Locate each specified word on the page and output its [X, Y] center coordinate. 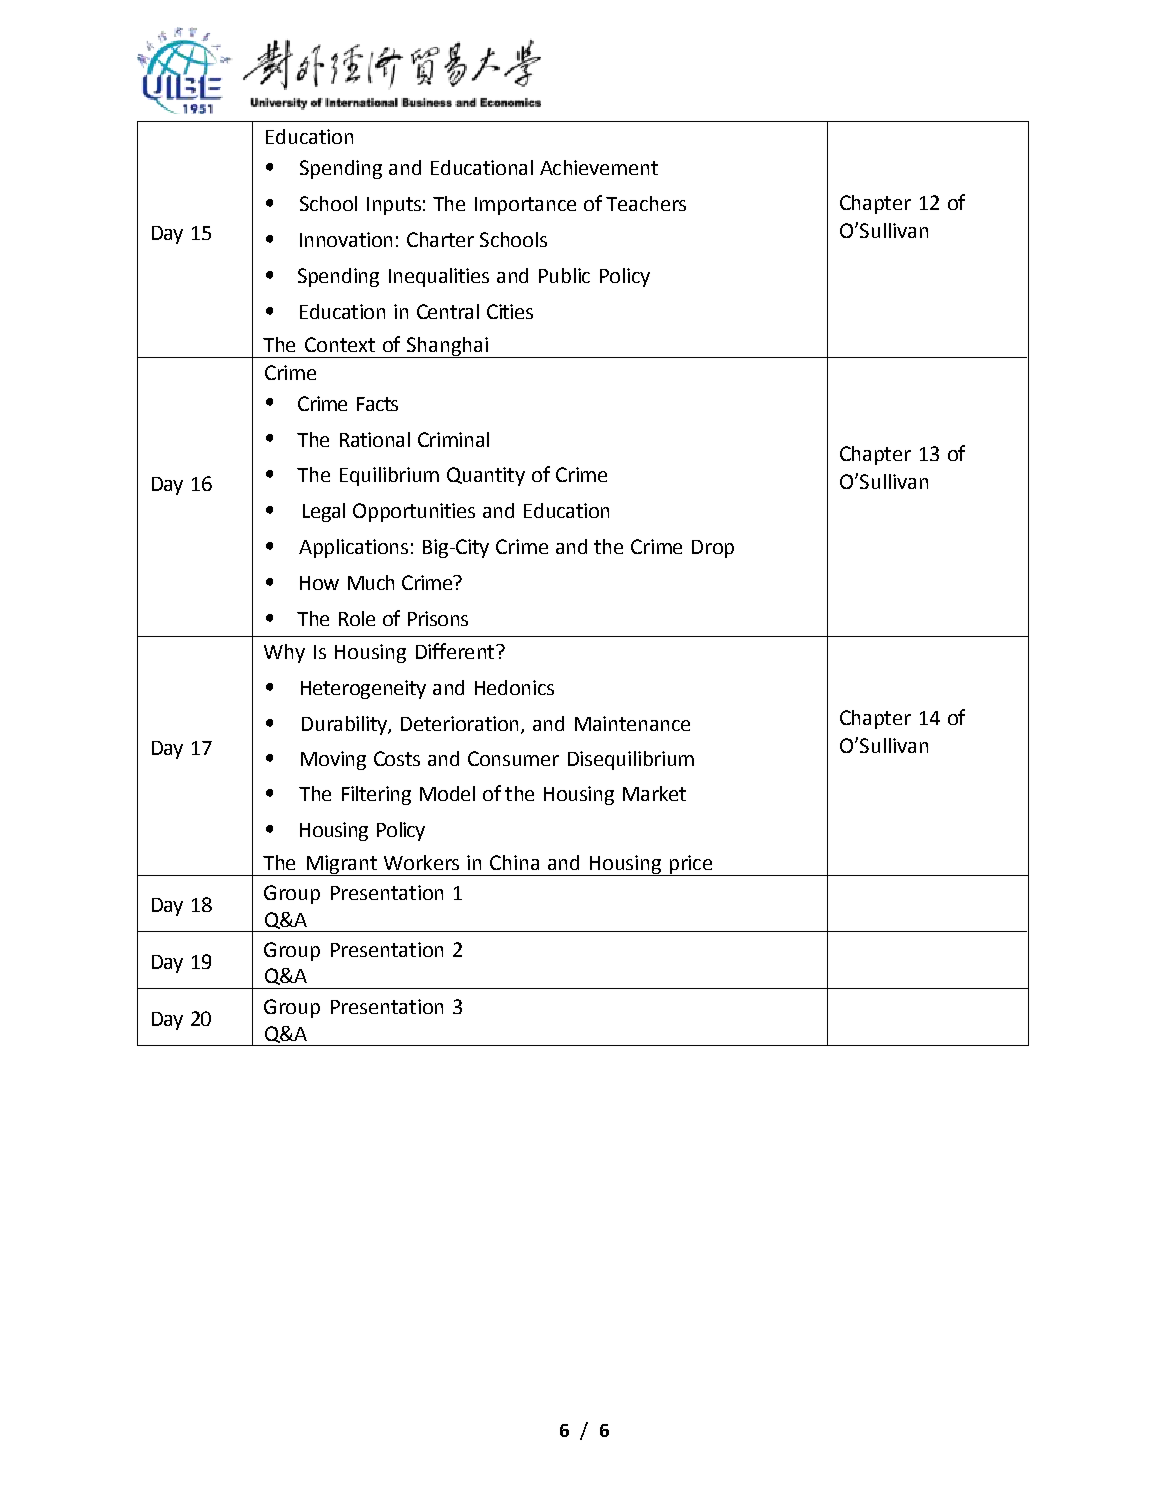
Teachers [646, 203]
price [691, 865]
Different [456, 651]
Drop [713, 549]
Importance [525, 206]
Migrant [341, 865]
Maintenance [632, 723]
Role [357, 618]
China [514, 862]
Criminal [453, 439]
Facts [377, 404]
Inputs [394, 206]
